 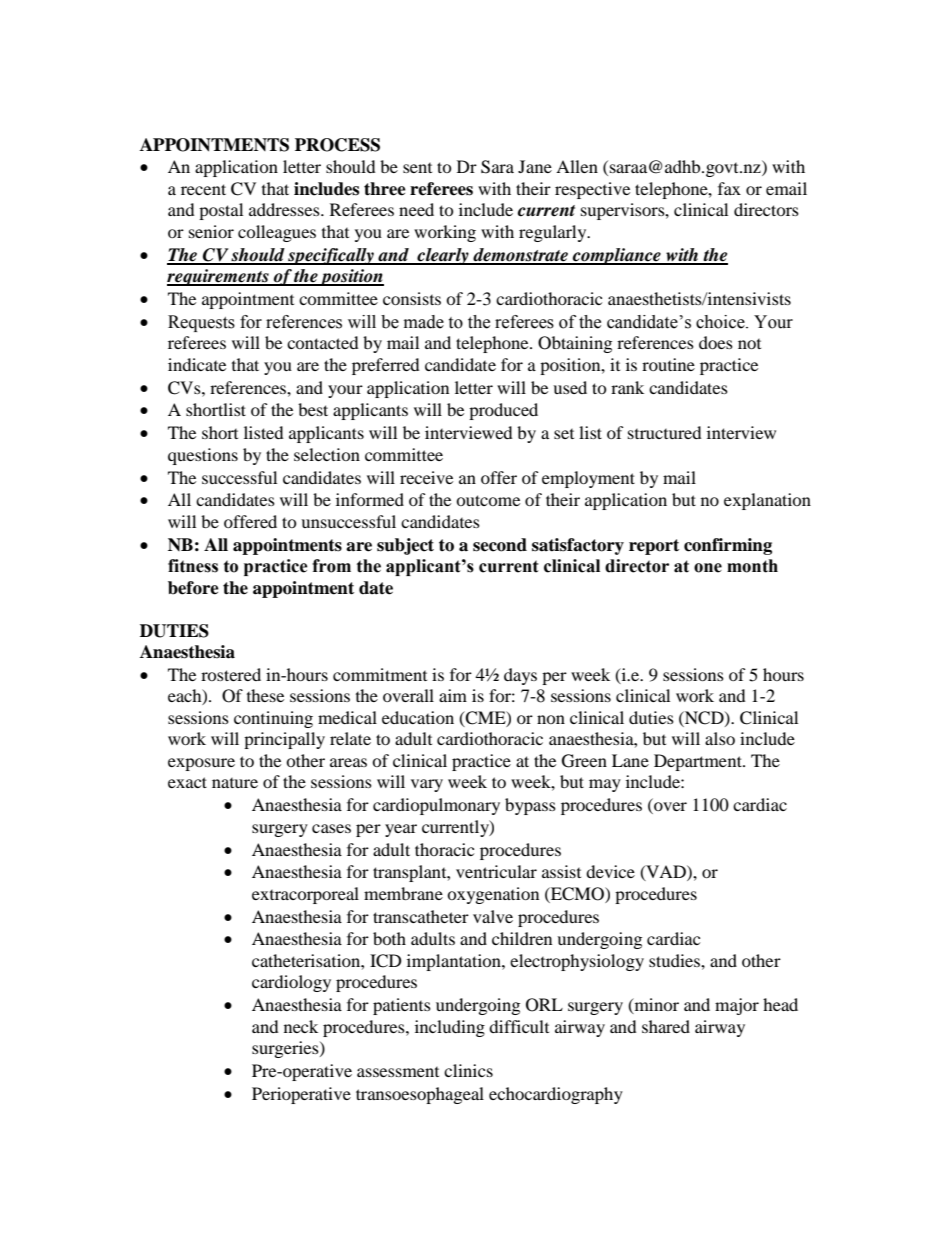 I want to click on shared, so click(x=666, y=1026).
